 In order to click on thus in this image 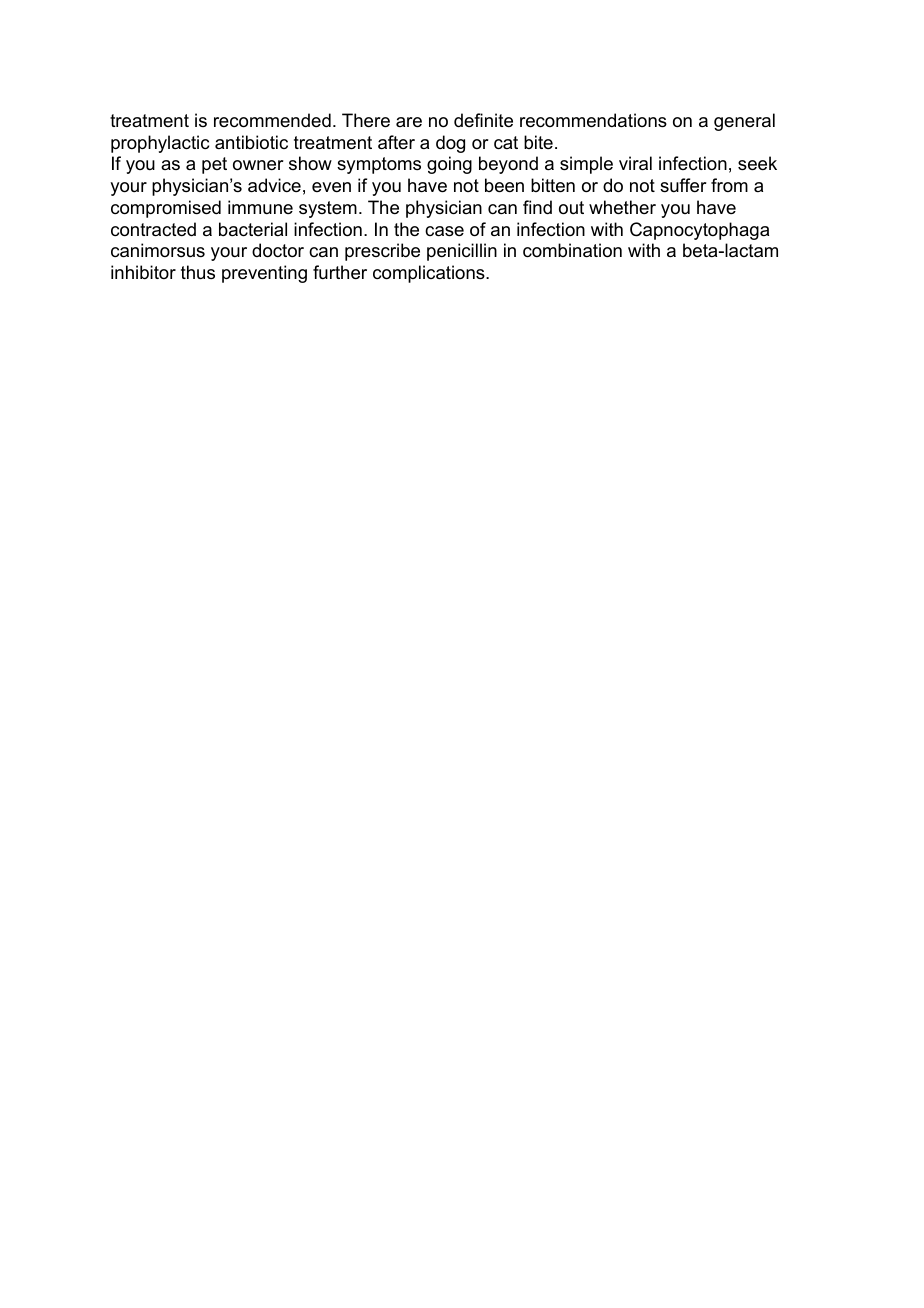, I will do `click(198, 272)`.
